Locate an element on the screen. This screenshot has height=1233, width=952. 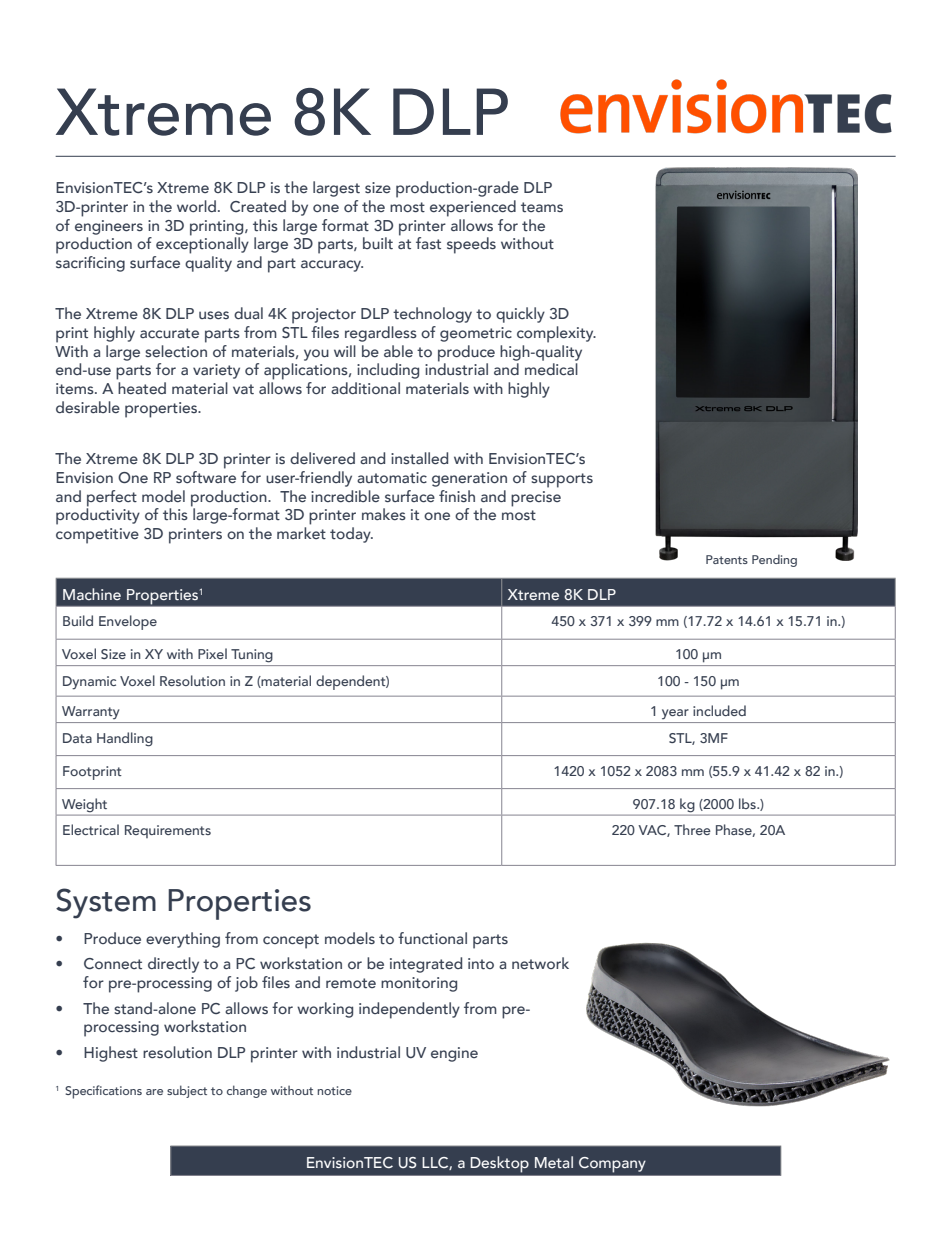
subject is located at coordinates (187, 1091).
